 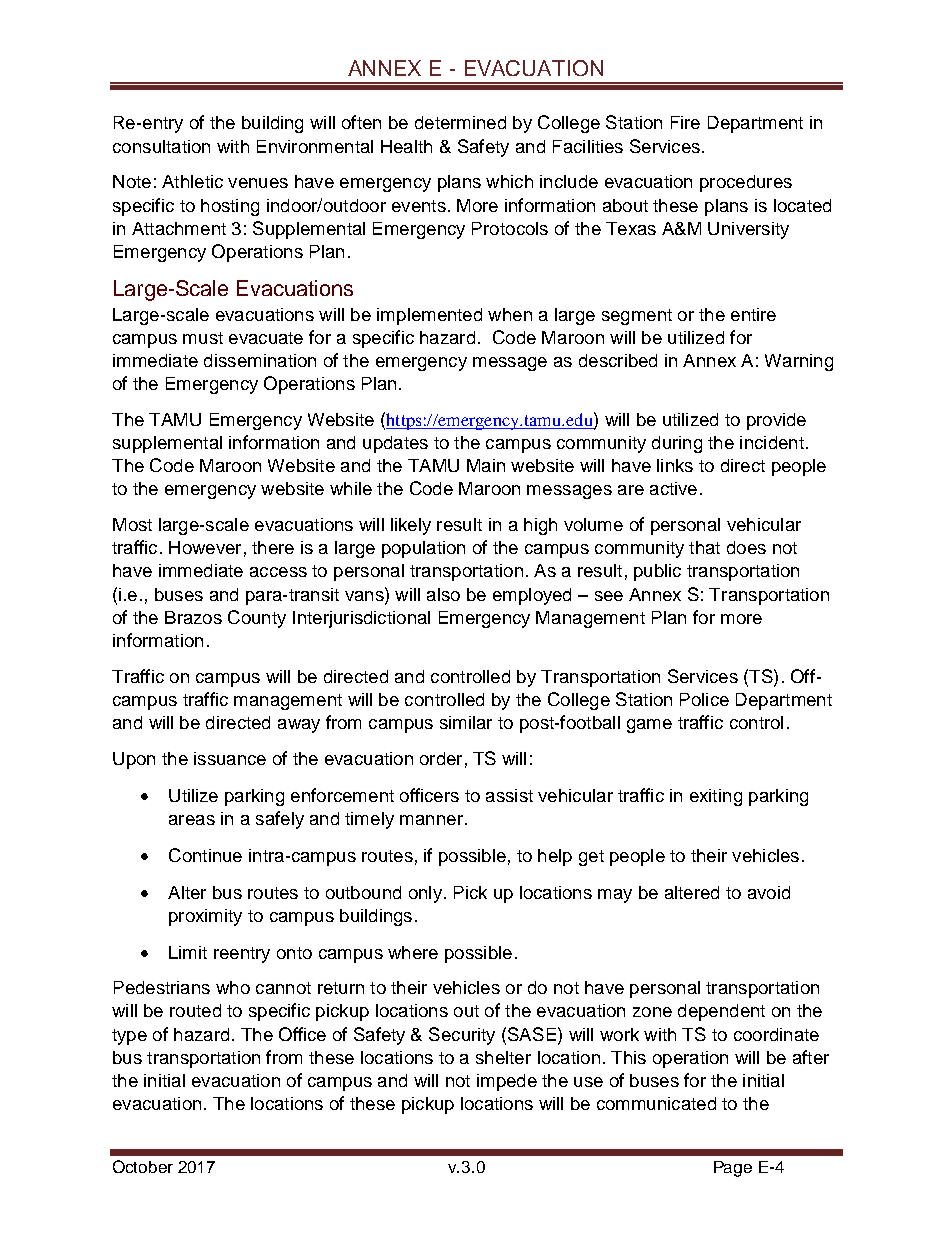 I want to click on proximity, so click(x=205, y=917).
